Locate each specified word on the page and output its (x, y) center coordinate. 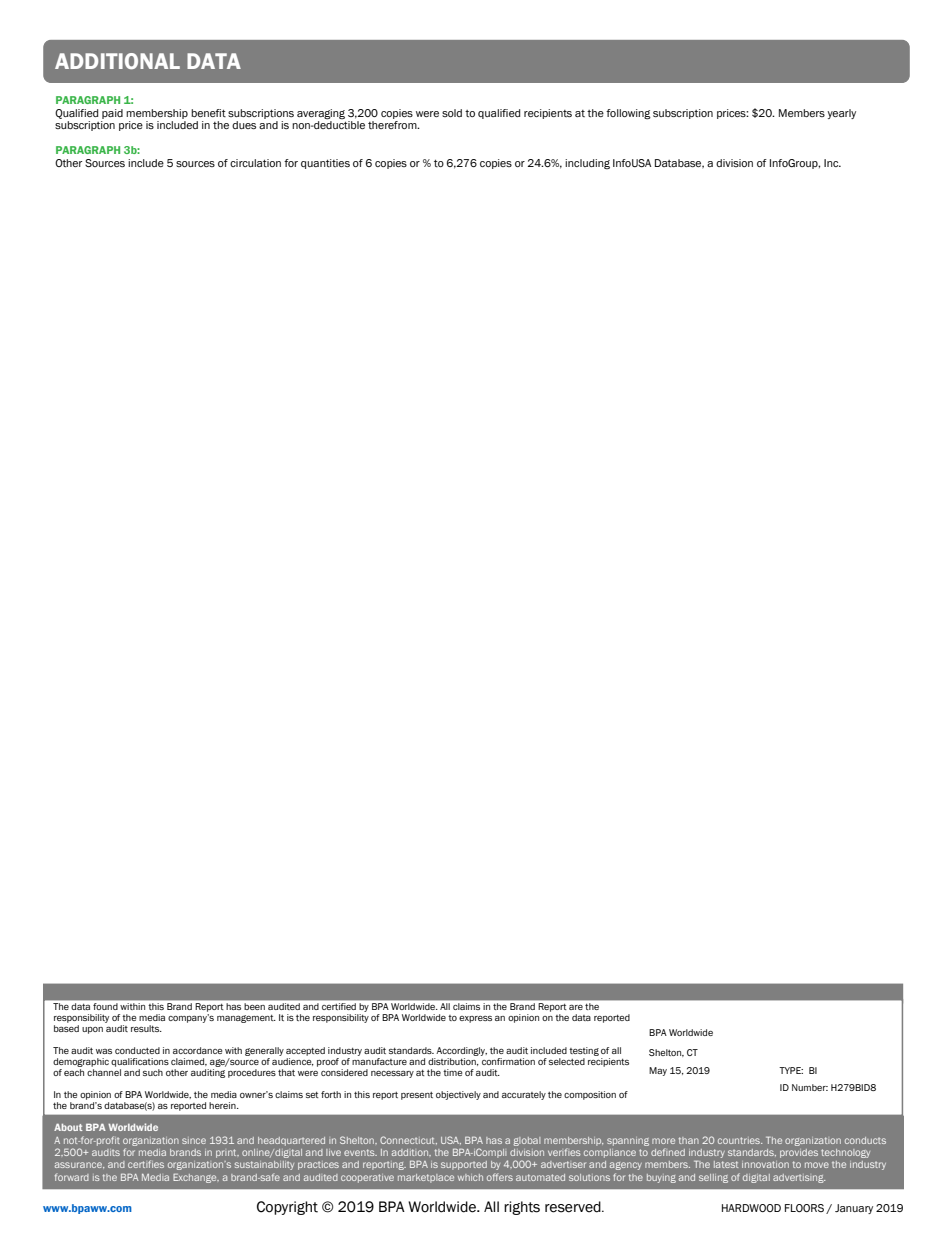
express (475, 1019)
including (587, 164)
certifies (146, 1164)
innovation (765, 1164)
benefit (208, 113)
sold (452, 113)
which (470, 1177)
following (628, 114)
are (576, 1007)
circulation (255, 163)
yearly (841, 114)
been (254, 1006)
